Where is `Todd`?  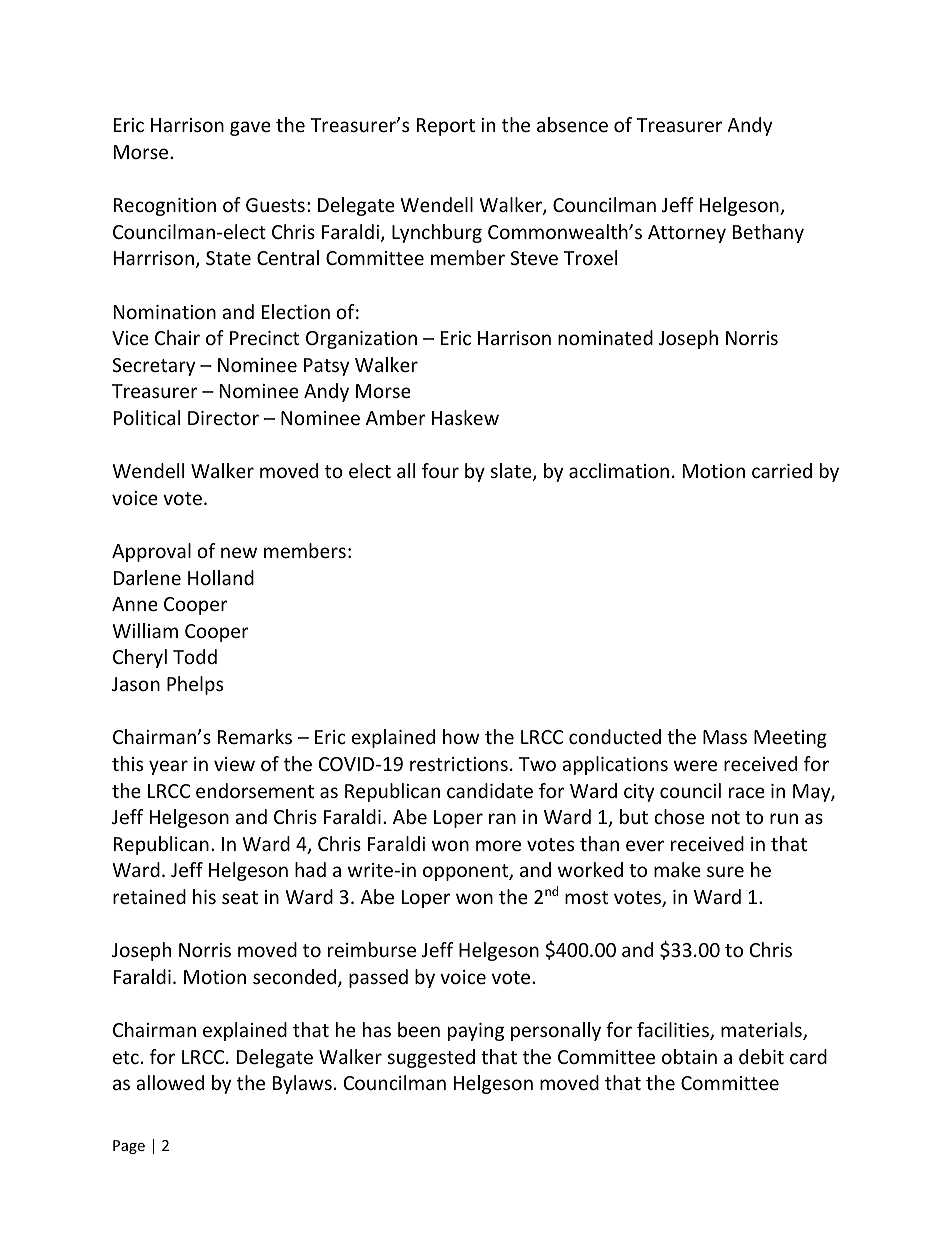
Todd is located at coordinates (195, 656).
